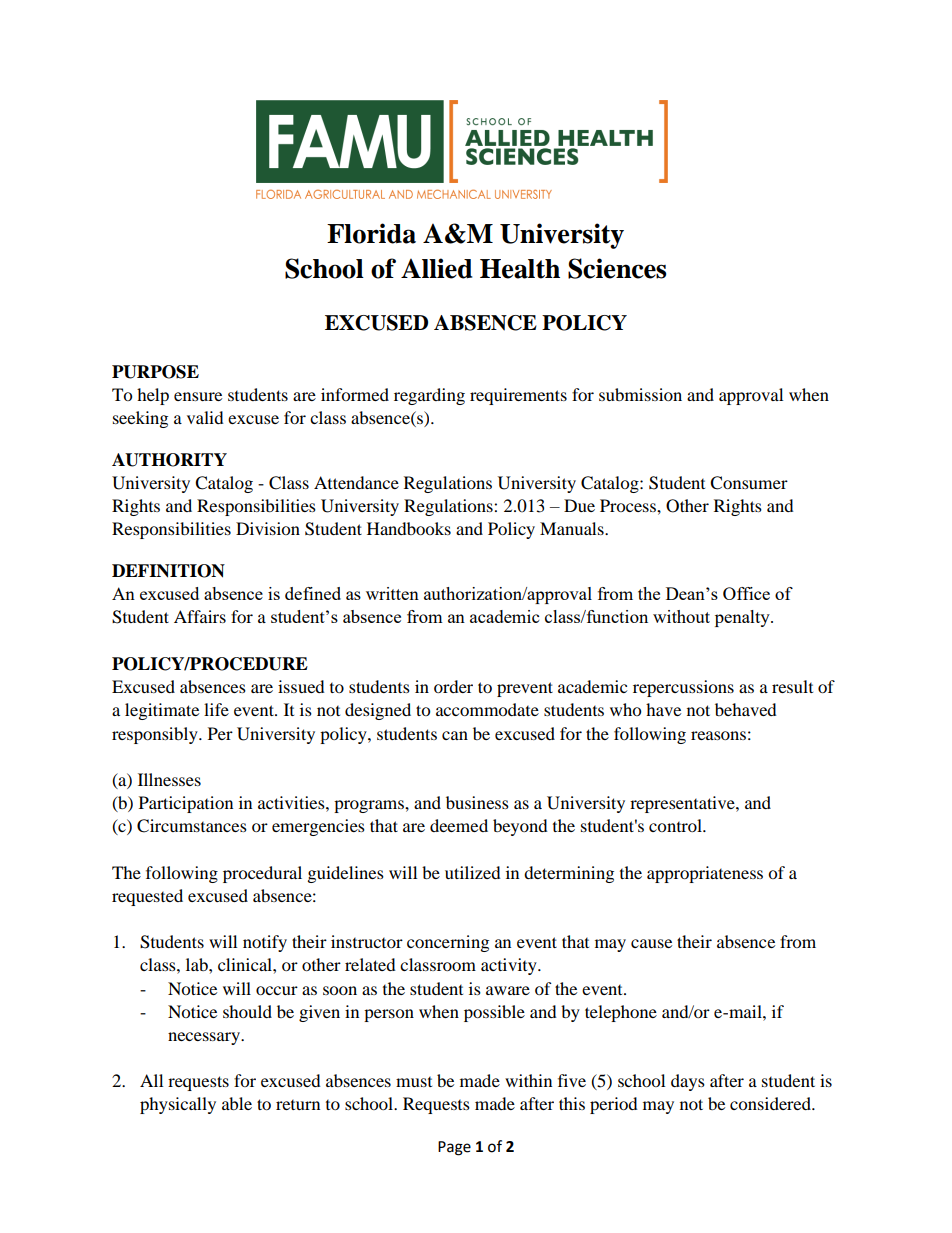 Image resolution: width=952 pixels, height=1233 pixels. What do you see at coordinates (454, 1148) in the screenshot?
I see `Page` at bounding box center [454, 1148].
